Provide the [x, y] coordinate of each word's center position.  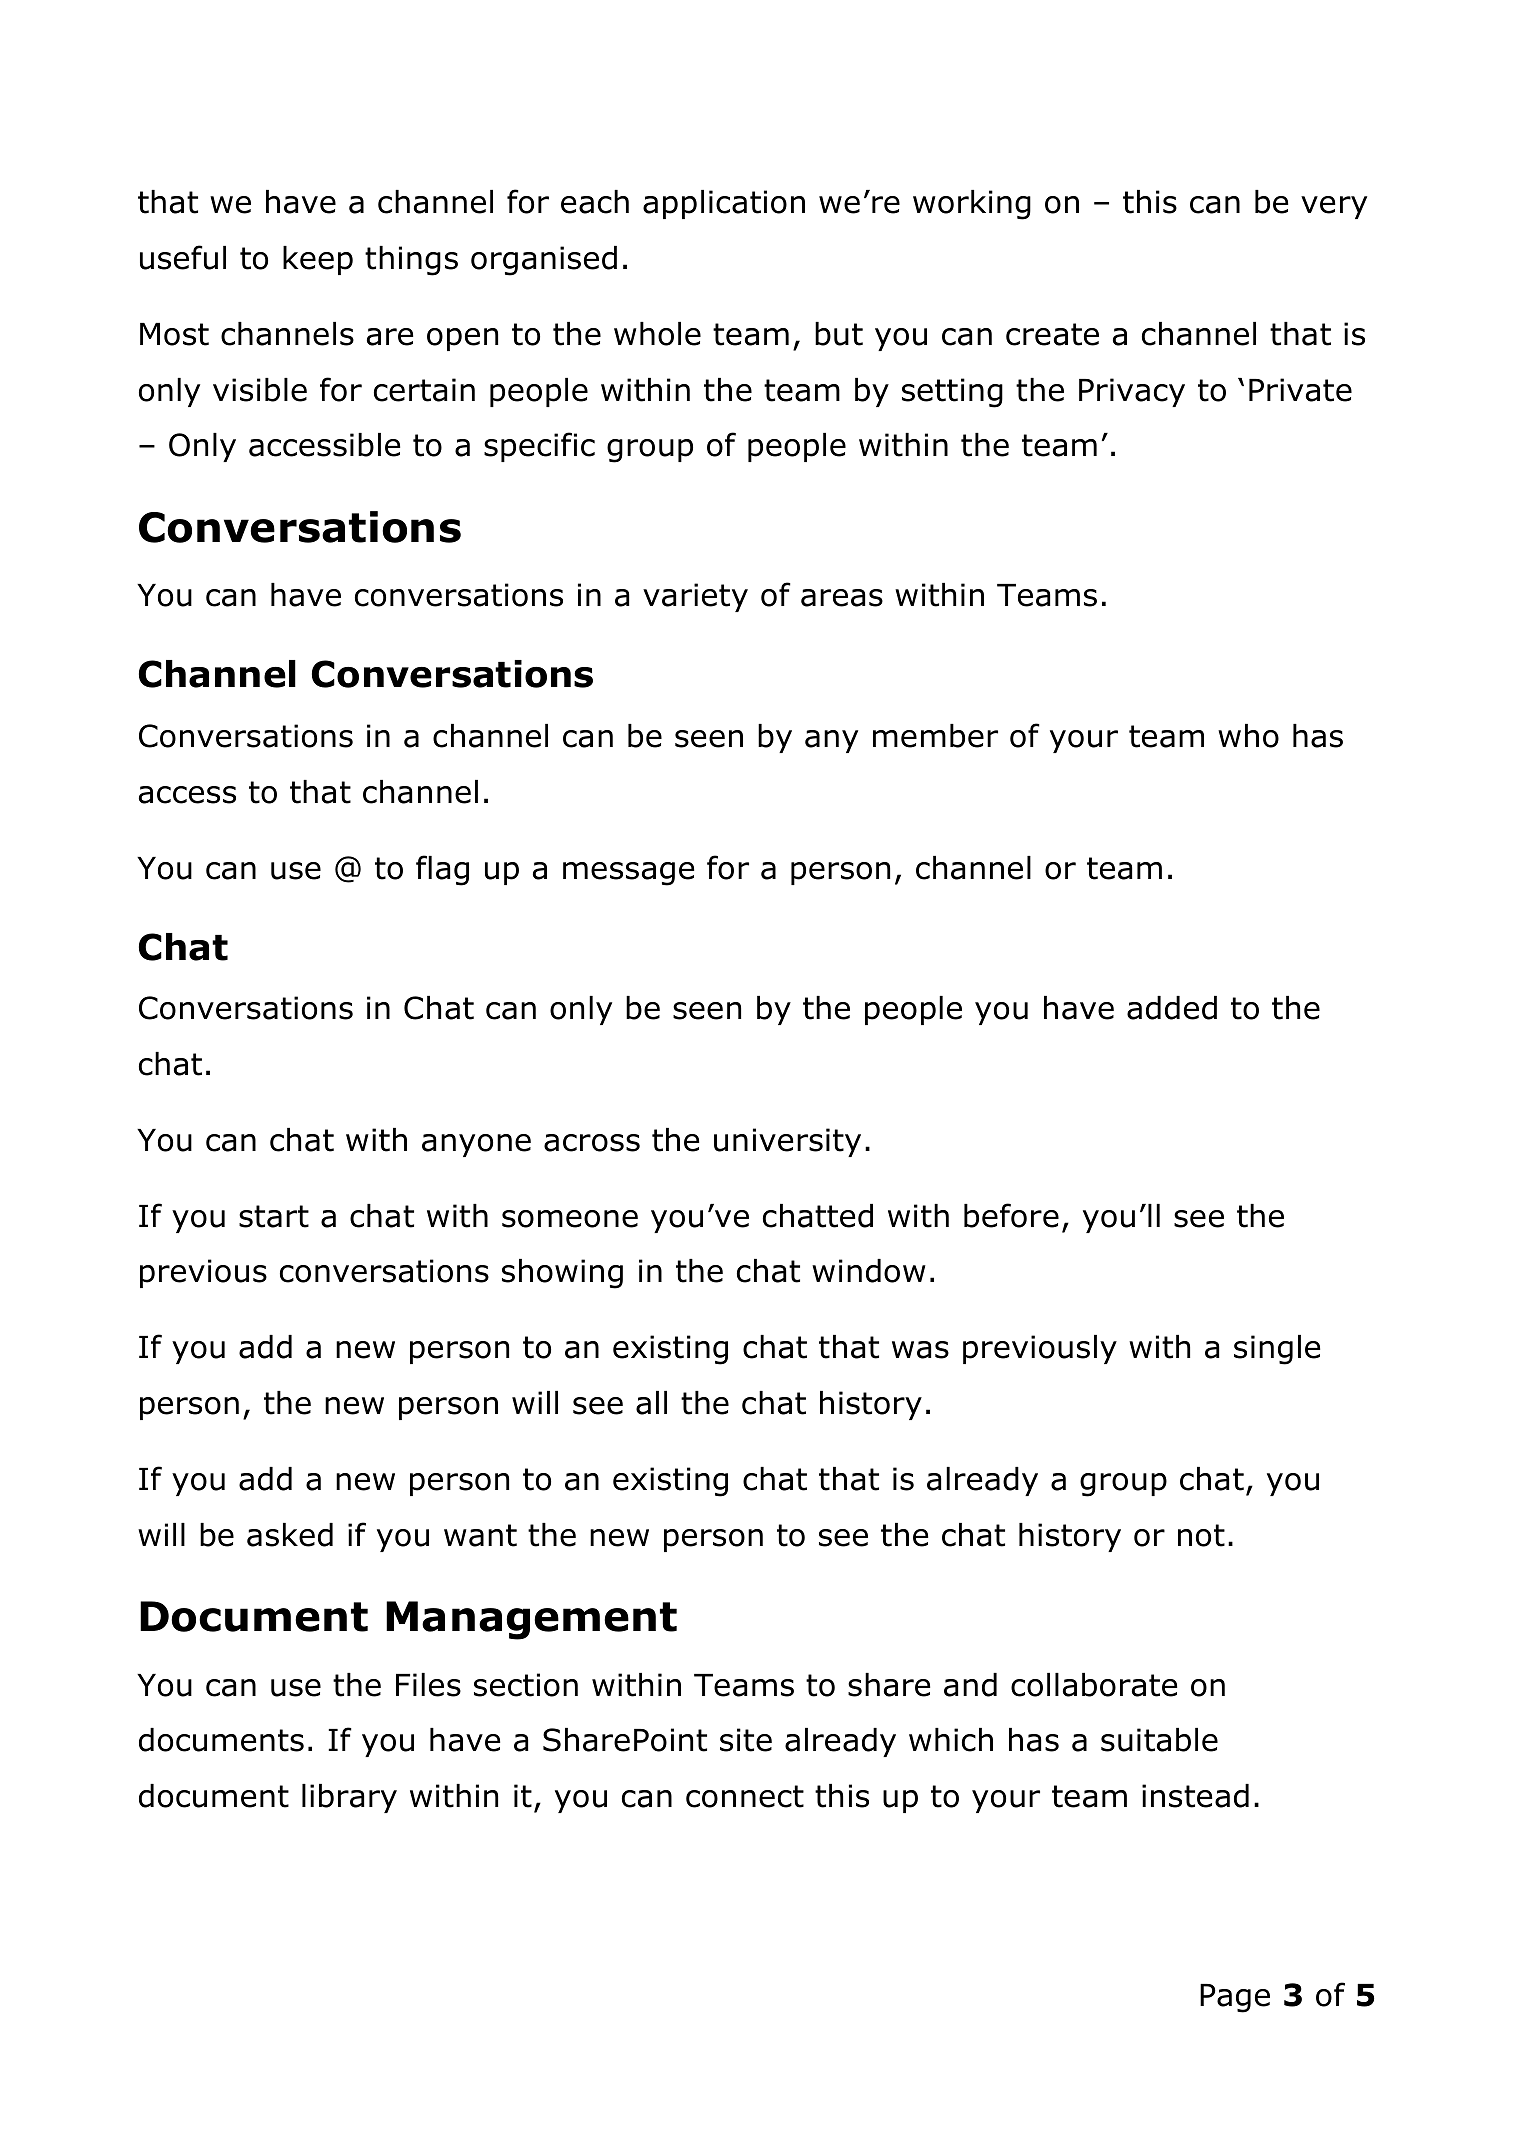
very [1334, 207]
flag [442, 870]
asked [290, 1535]
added [1172, 1008]
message [628, 874]
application [724, 204]
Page [1235, 1998]
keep [318, 260]
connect [745, 1796]
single [1277, 1350]
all [651, 1403]
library [349, 1798]
